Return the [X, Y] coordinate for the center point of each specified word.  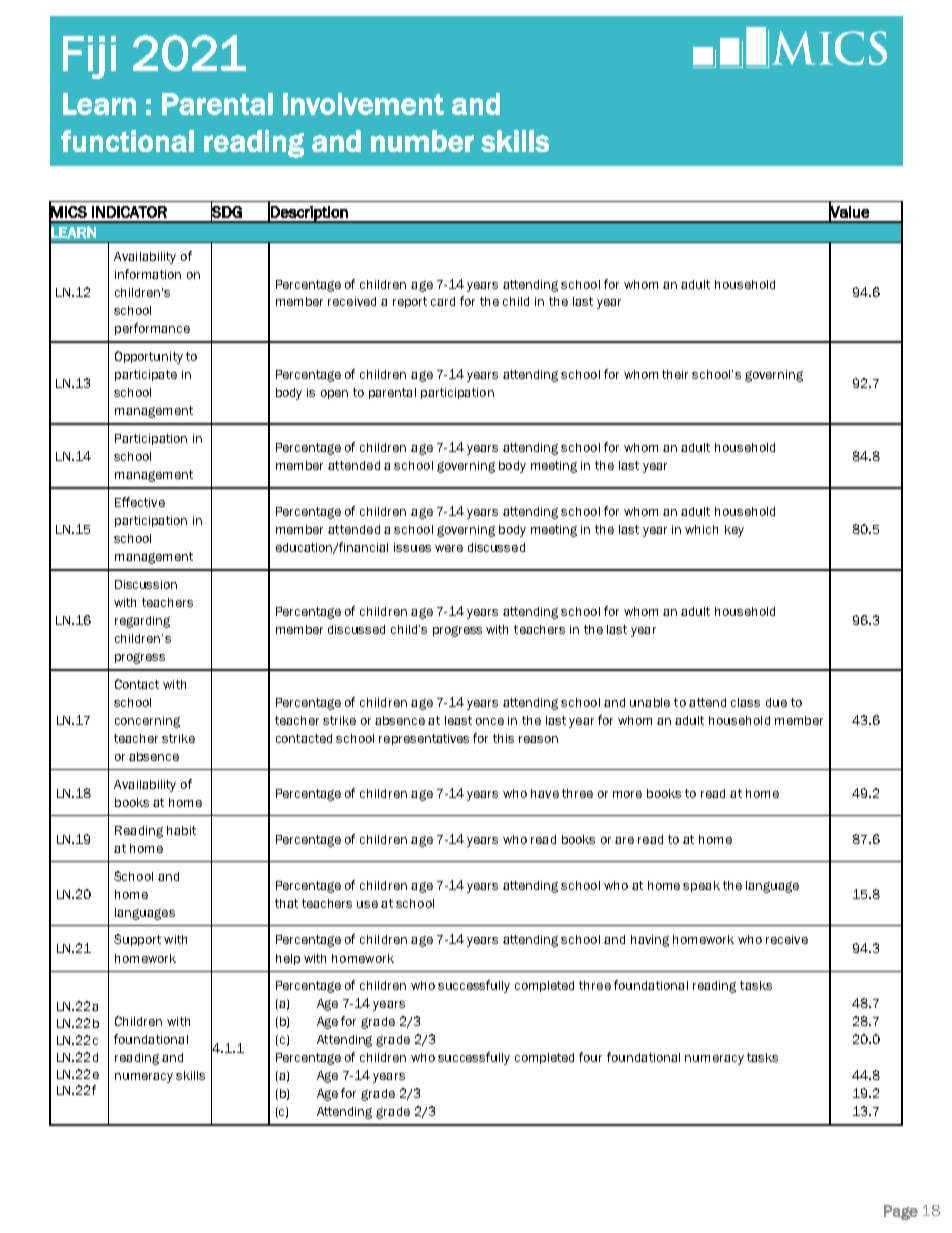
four [590, 1057]
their [675, 374]
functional [127, 141]
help [288, 959]
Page [901, 1212]
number [422, 141]
